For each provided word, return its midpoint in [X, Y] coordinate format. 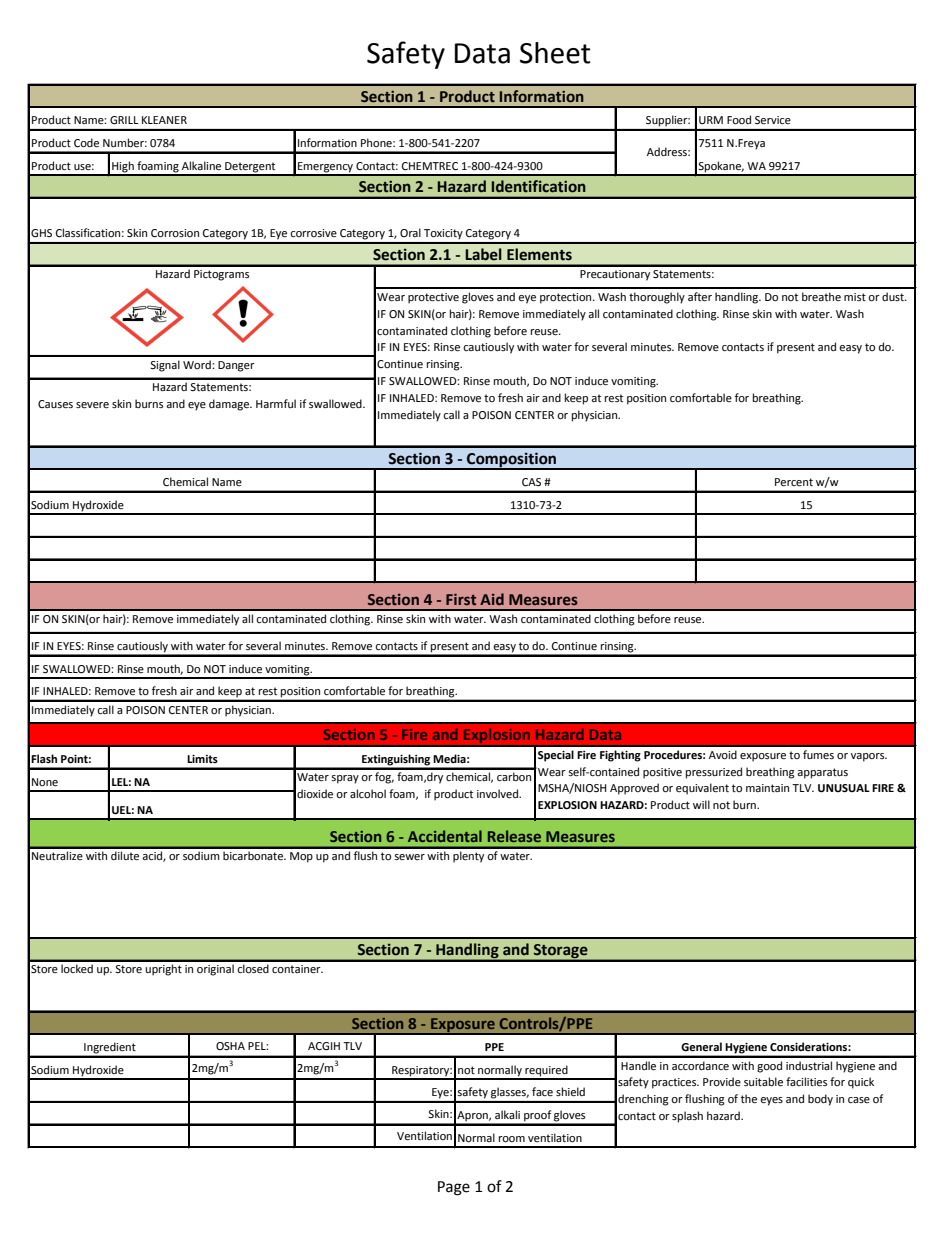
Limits [202, 759]
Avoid [723, 755]
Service [773, 120]
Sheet [555, 53]
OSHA [230, 1046]
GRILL [124, 120]
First [461, 599]
